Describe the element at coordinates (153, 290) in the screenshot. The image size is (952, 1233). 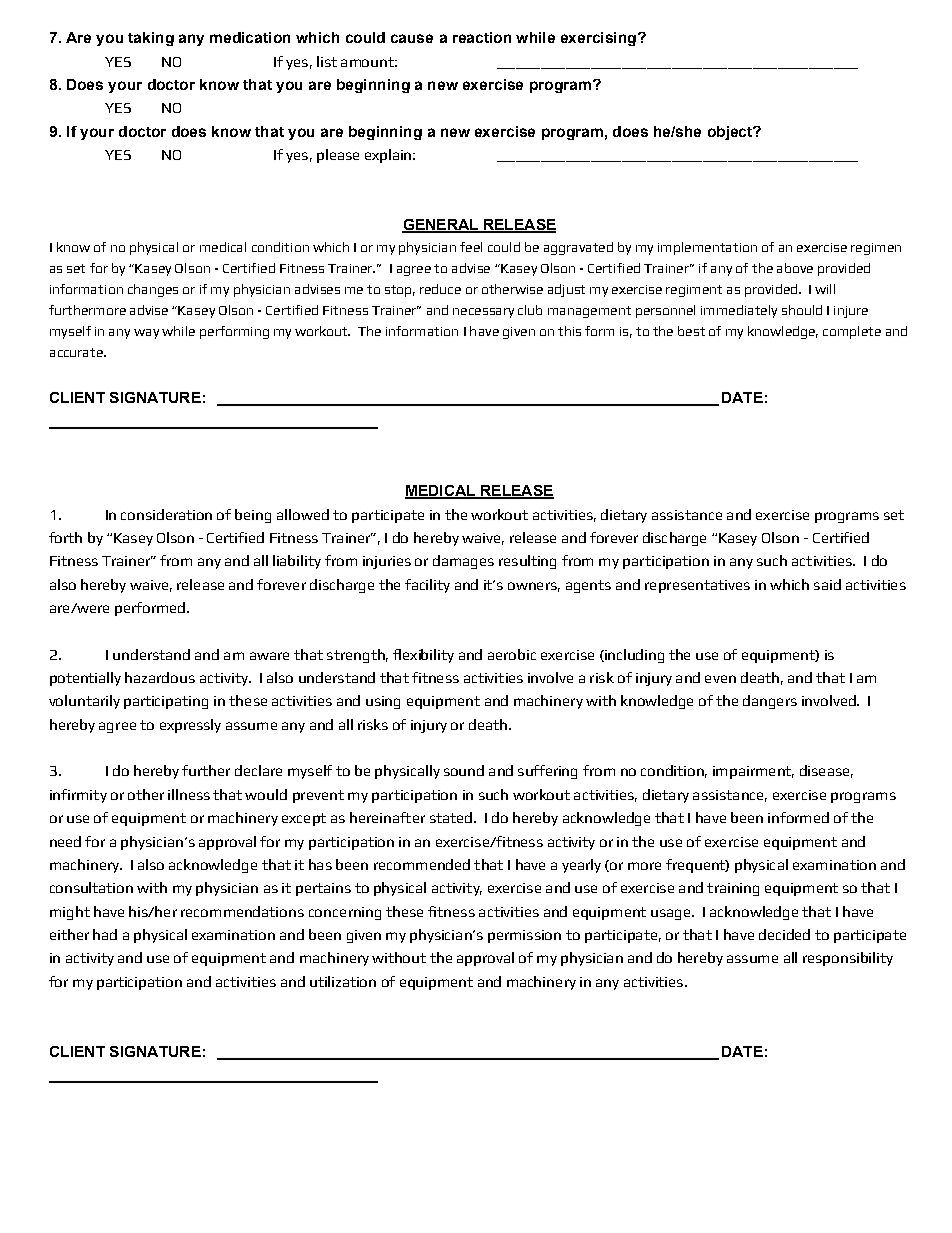
I see `changes` at that location.
